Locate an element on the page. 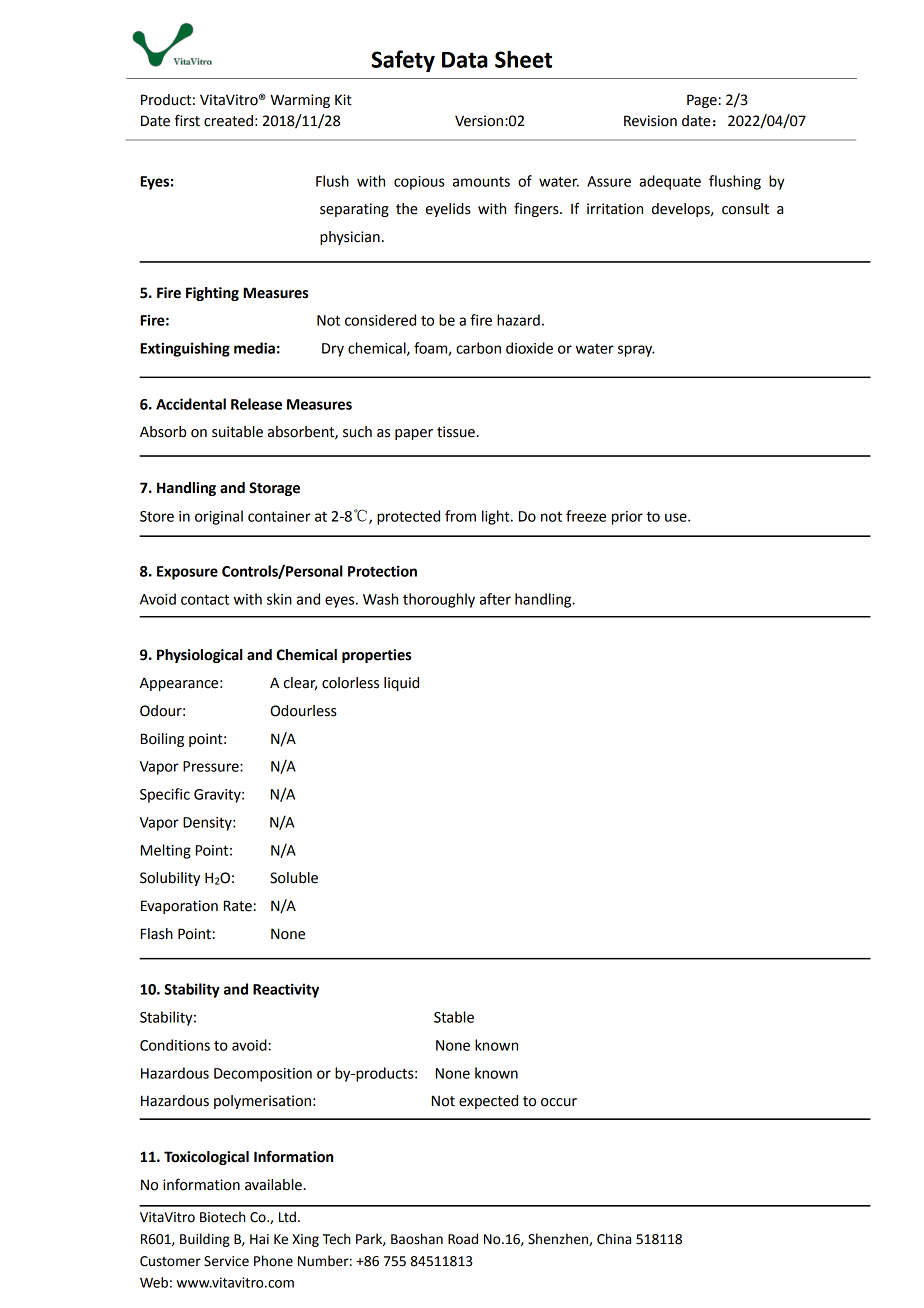 The image size is (924, 1308). original is located at coordinates (219, 517).
